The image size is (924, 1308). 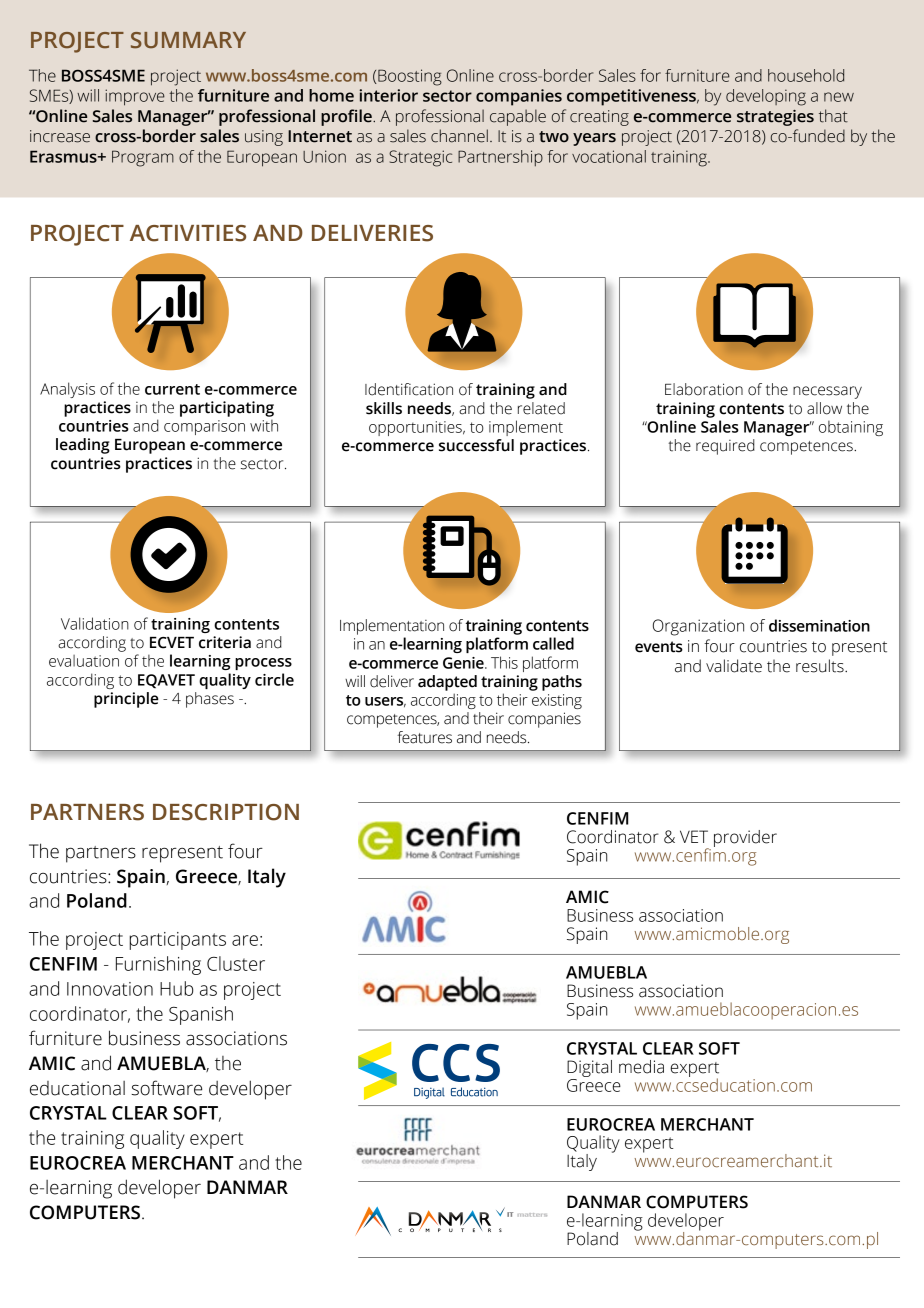 What do you see at coordinates (95, 623) in the document?
I see `Validation` at bounding box center [95, 623].
